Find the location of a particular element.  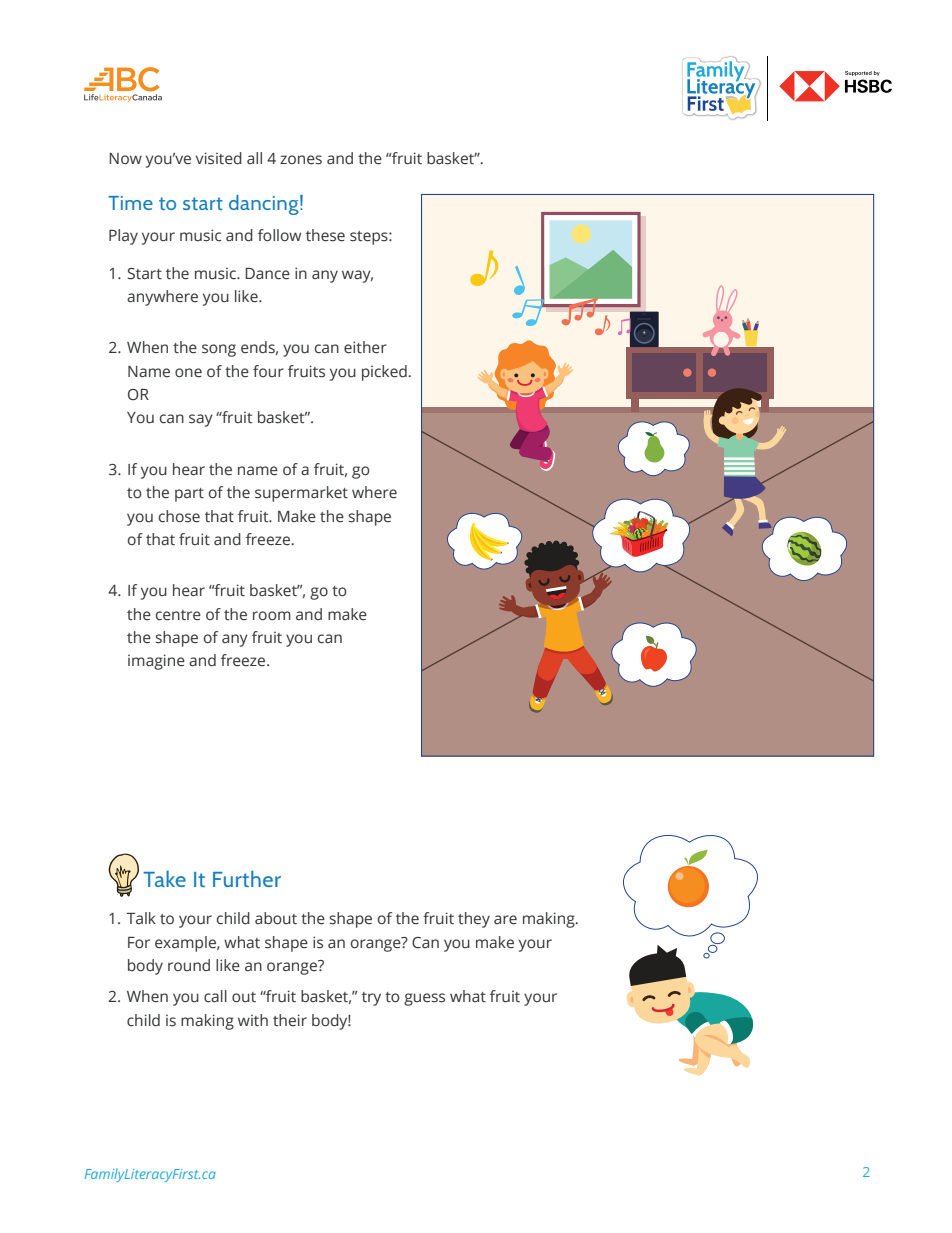

Time is located at coordinates (130, 203).
